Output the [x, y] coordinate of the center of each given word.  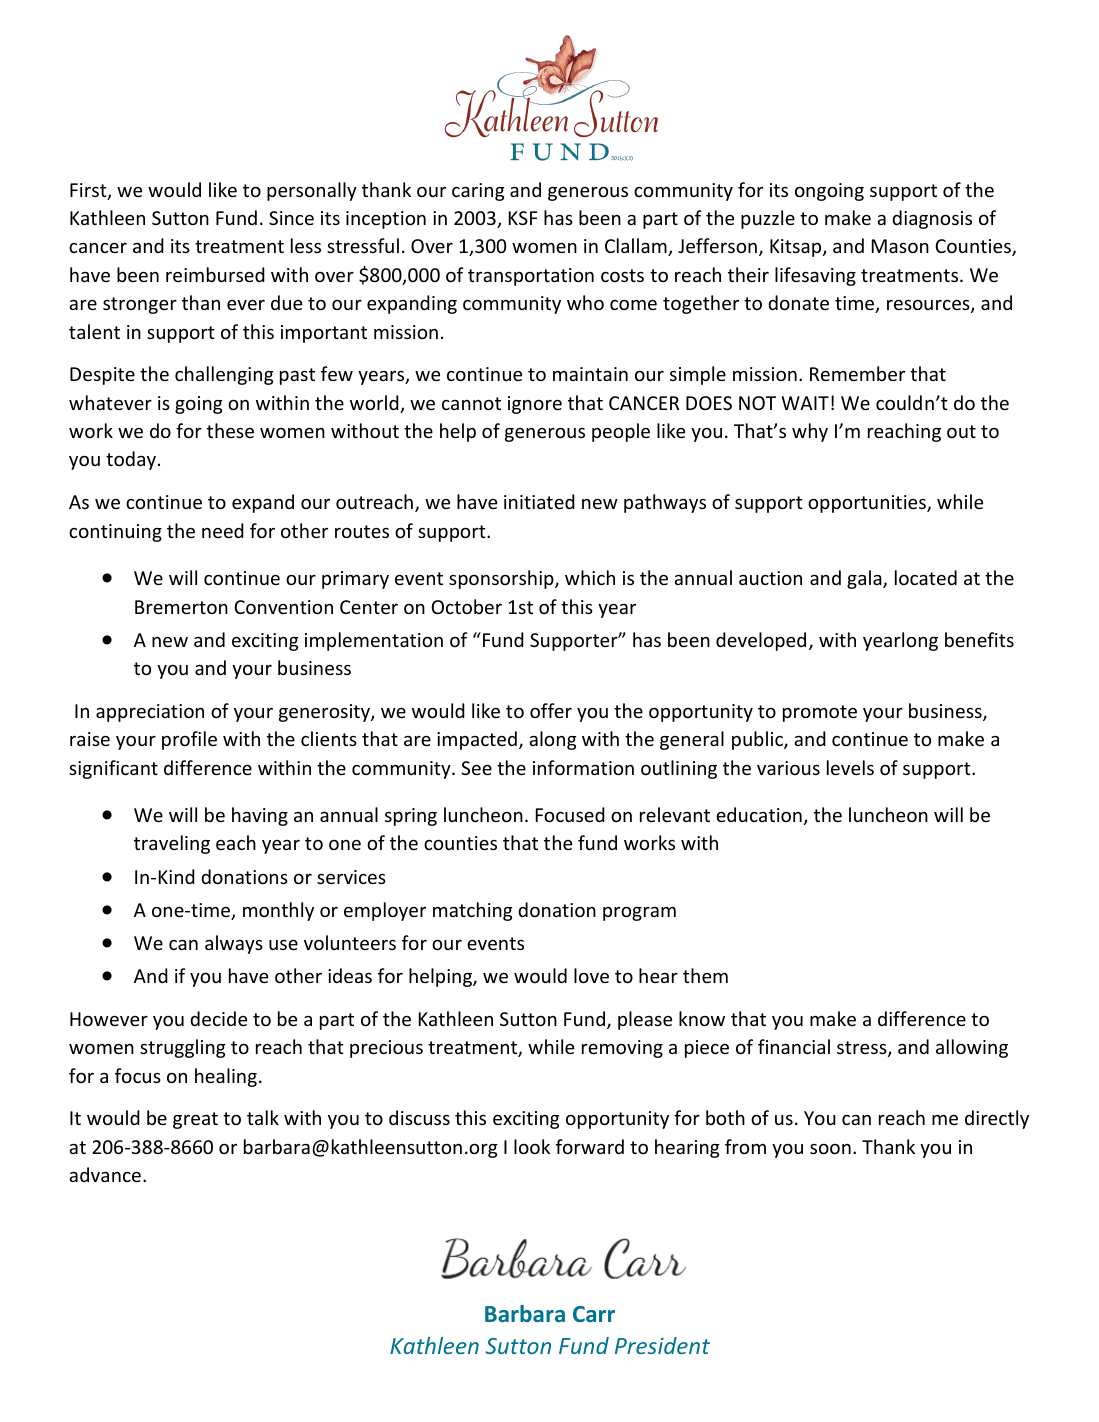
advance [105, 1174]
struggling [183, 1048]
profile [189, 740]
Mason [900, 246]
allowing [972, 1048]
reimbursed [215, 274]
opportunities [868, 504]
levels [850, 767]
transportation [531, 277]
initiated [539, 501]
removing [622, 1049]
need [223, 530]
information [583, 767]
